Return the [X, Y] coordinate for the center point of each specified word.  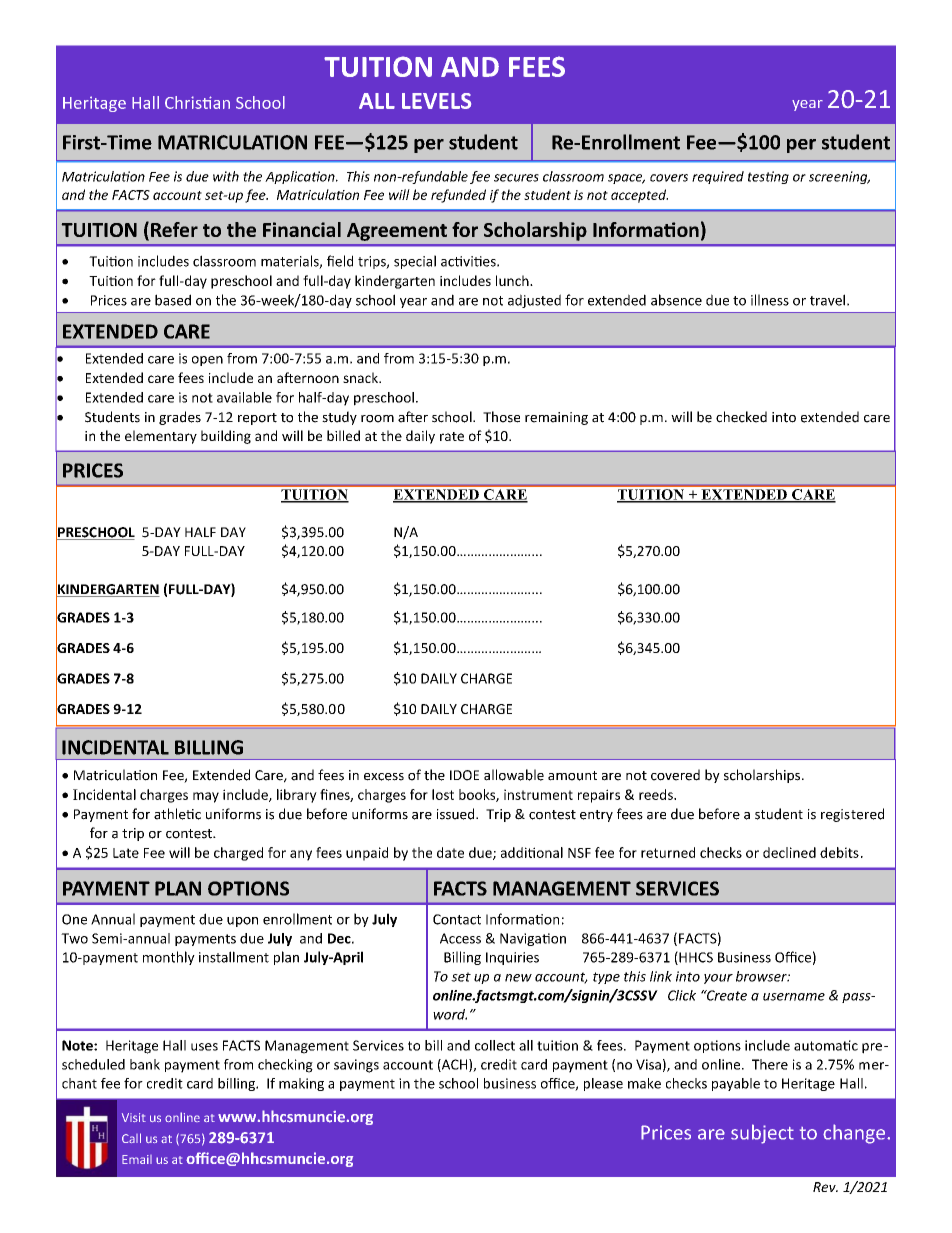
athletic [177, 814]
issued [457, 814]
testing [768, 177]
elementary [161, 437]
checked [741, 417]
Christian [197, 102]
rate [452, 436]
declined [789, 852]
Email [137, 1159]
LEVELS [436, 101]
